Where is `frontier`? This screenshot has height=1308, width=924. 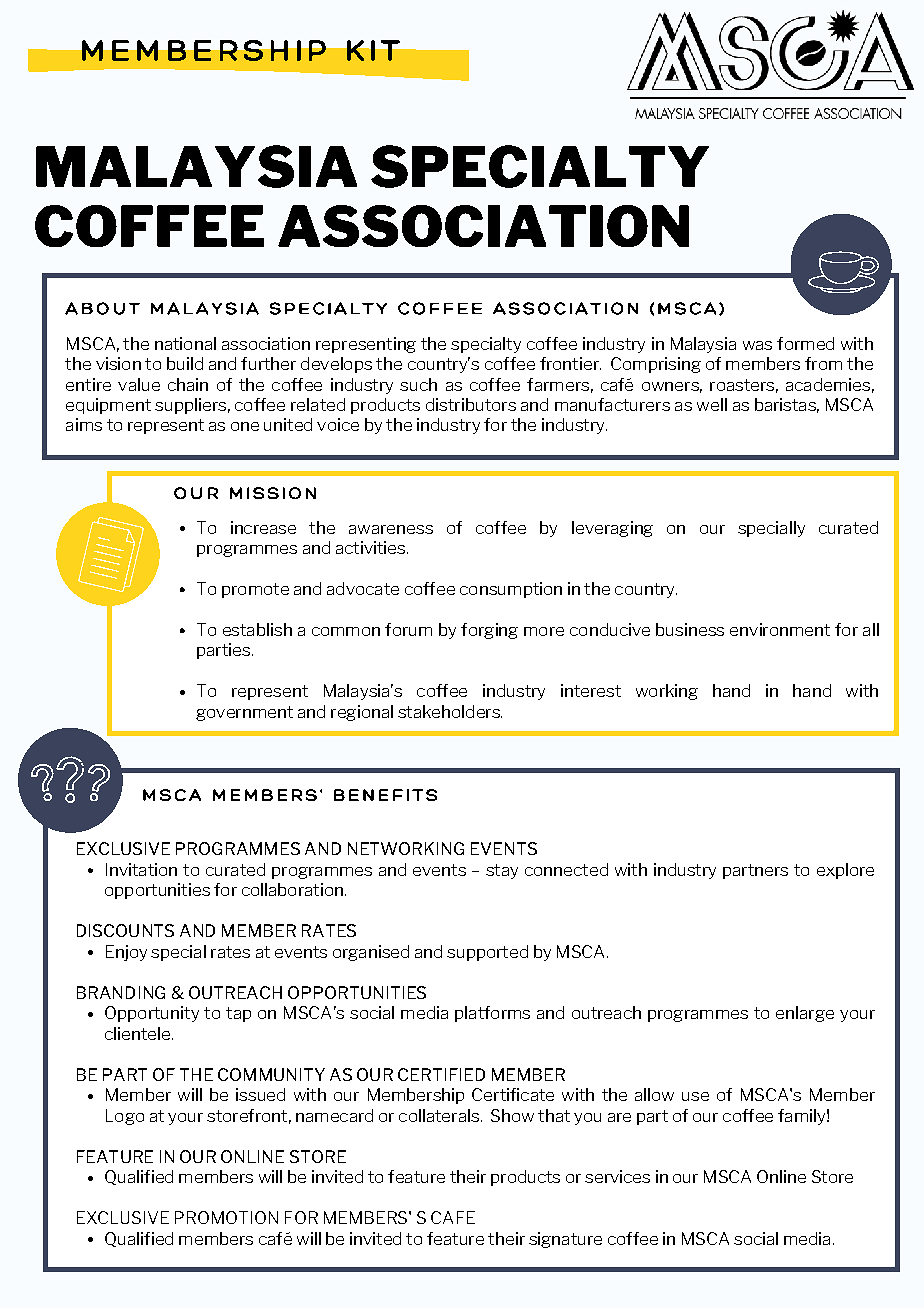
frontier is located at coordinates (570, 363).
